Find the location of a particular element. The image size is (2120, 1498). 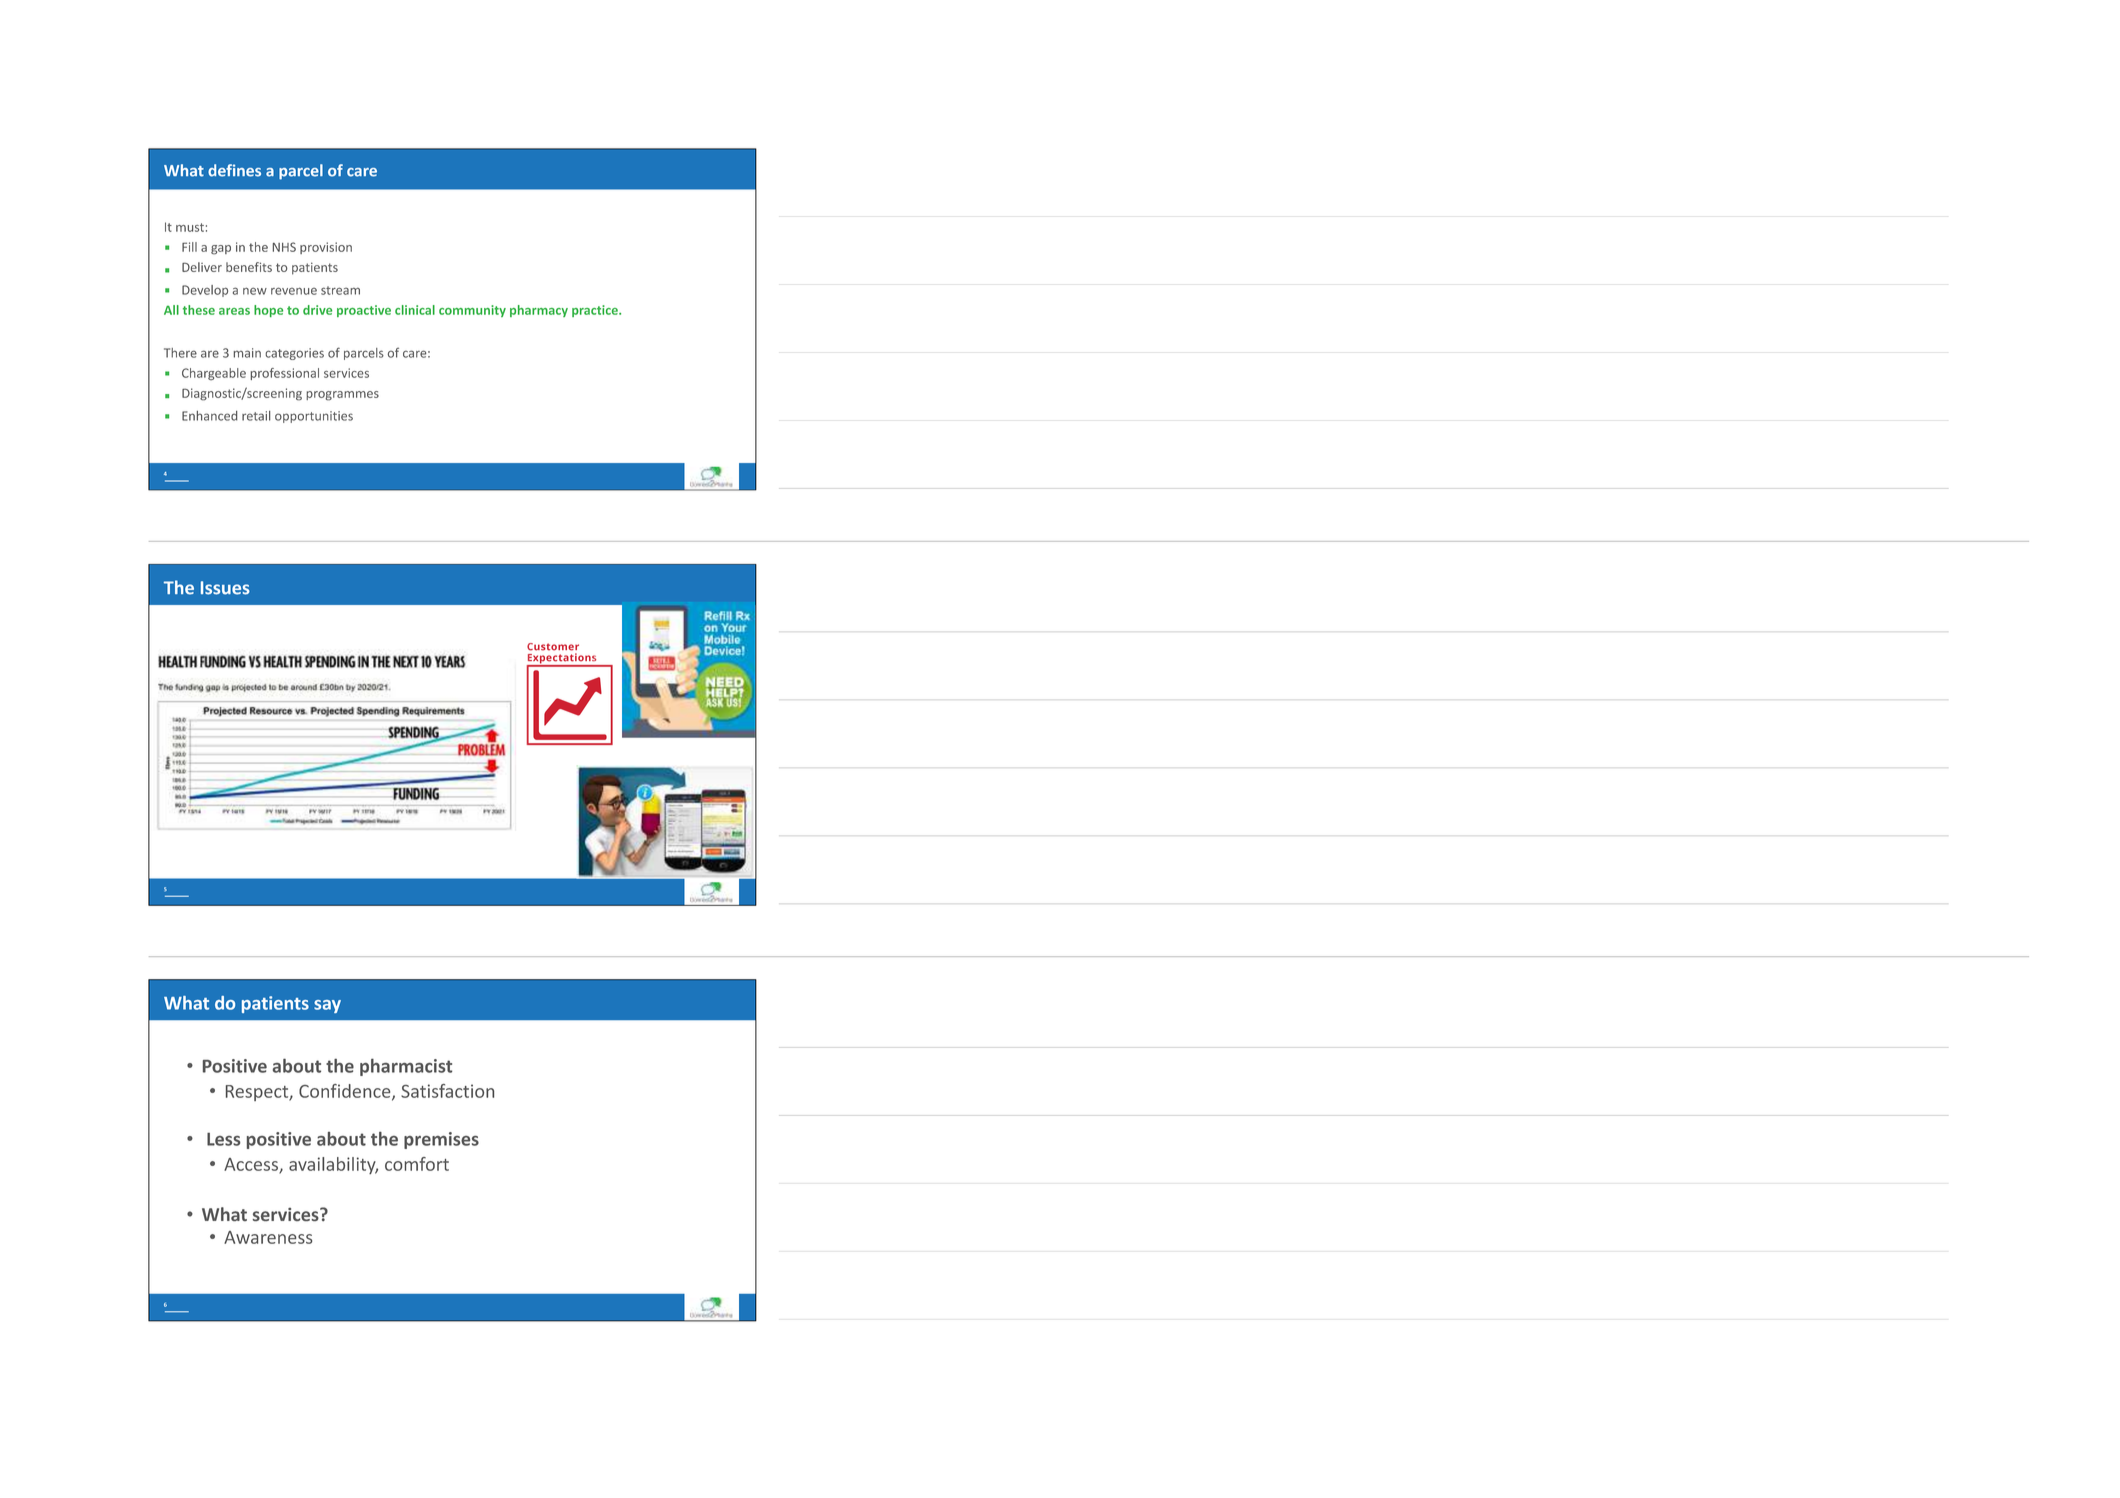

comfort is located at coordinates (417, 1164).
